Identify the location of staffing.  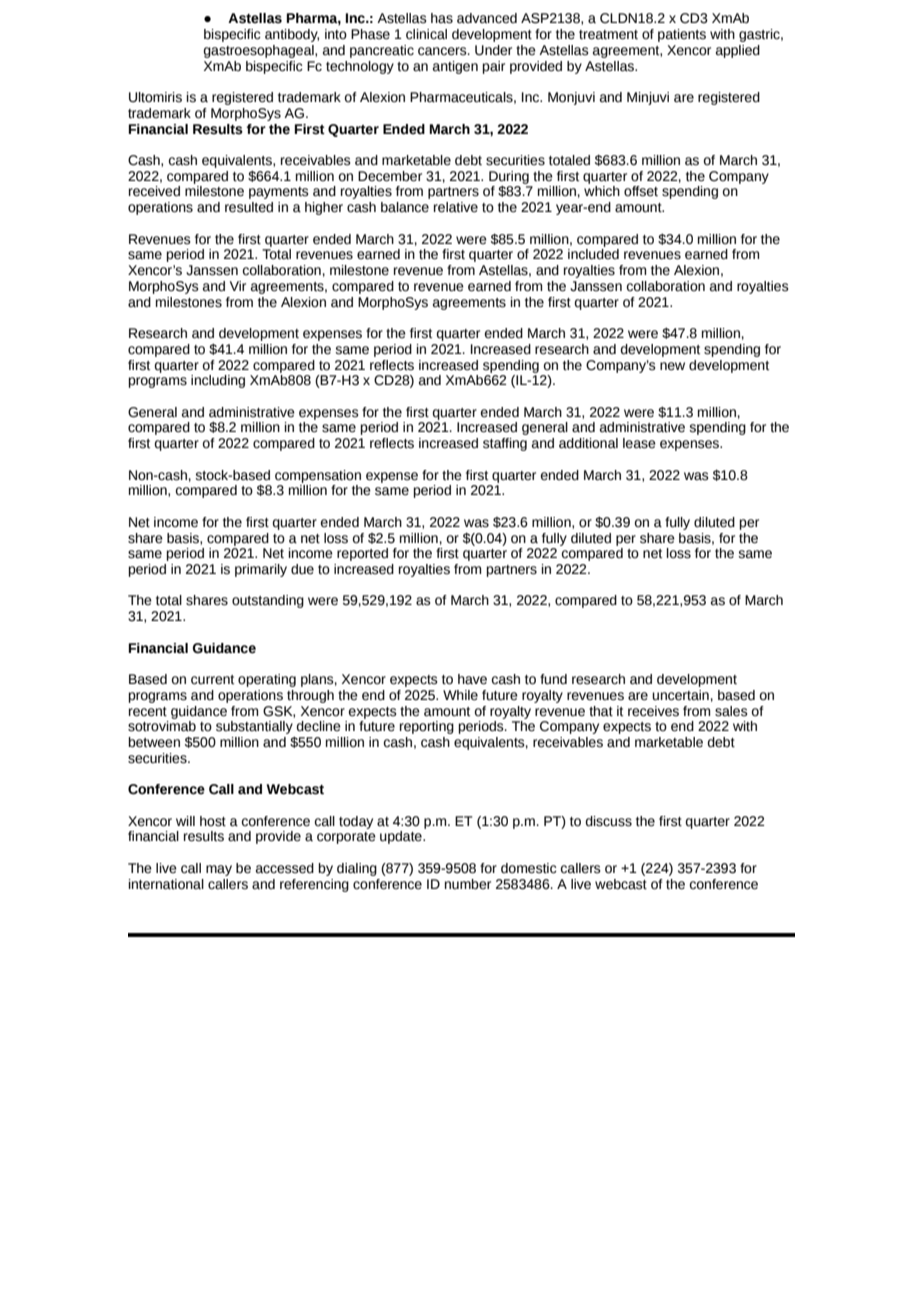
(505, 444).
